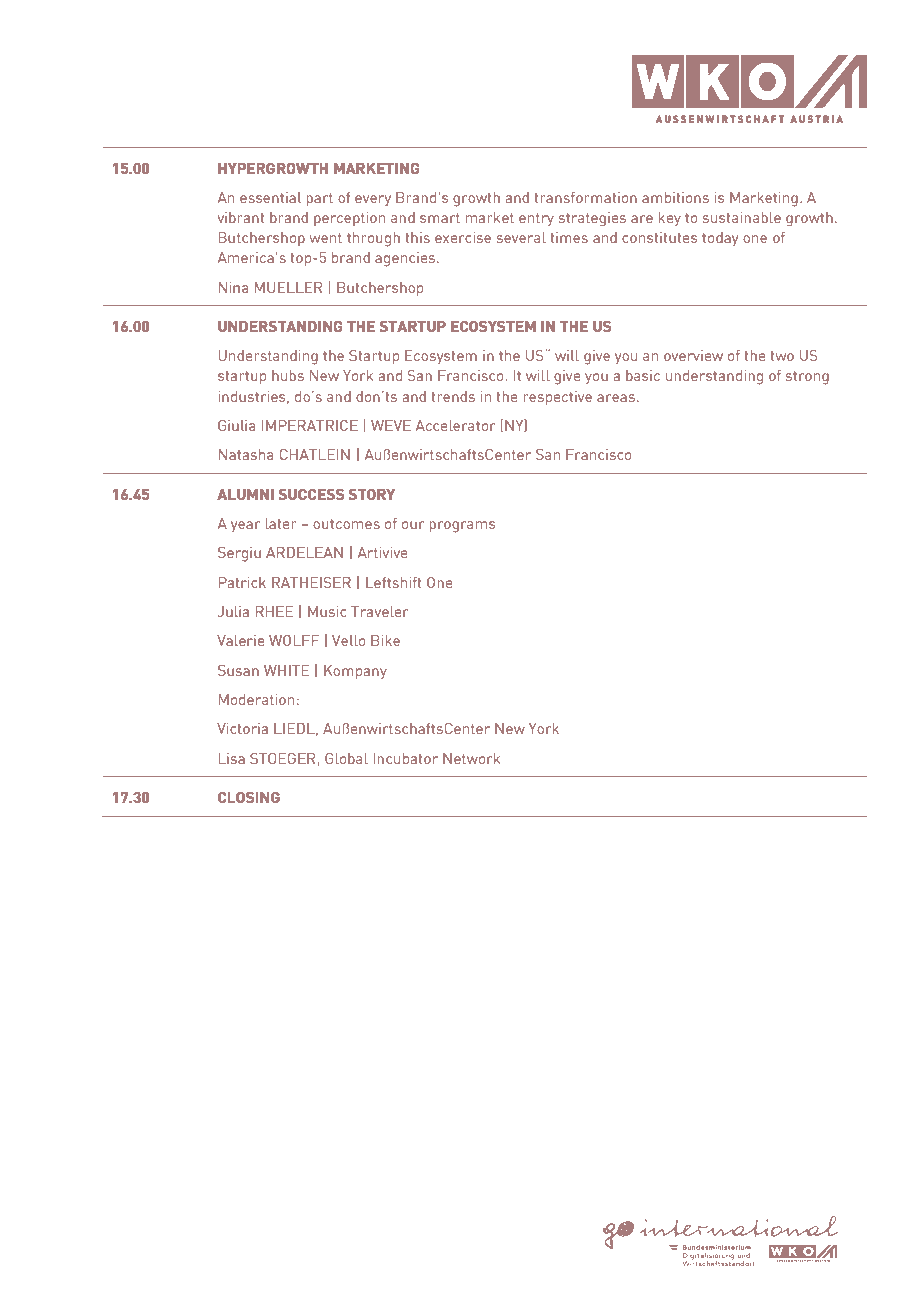 The height and width of the image is (1308, 924). What do you see at coordinates (346, 758) in the image?
I see `Global` at bounding box center [346, 758].
